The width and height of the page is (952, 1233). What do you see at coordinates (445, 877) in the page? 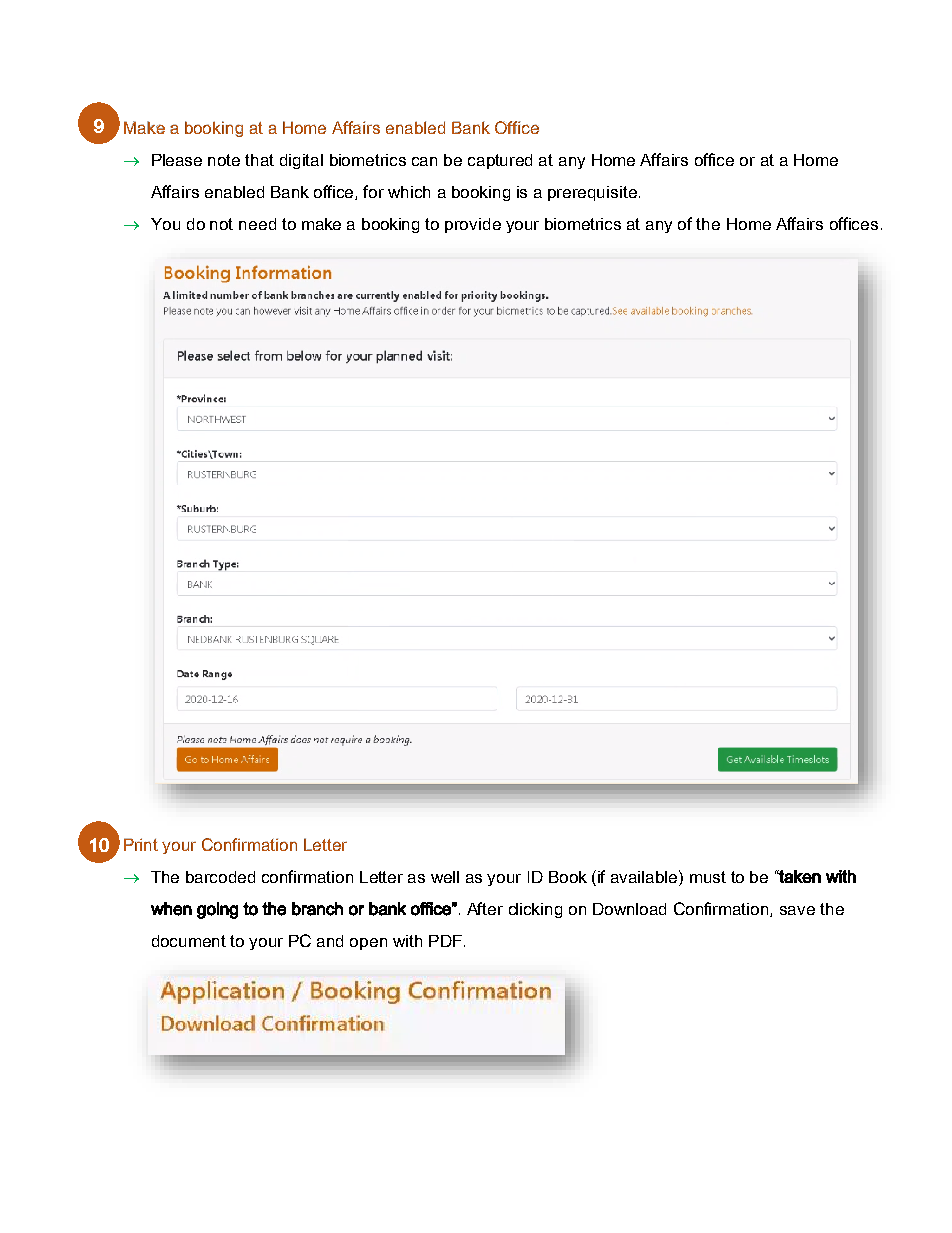
I see `well` at bounding box center [445, 877].
